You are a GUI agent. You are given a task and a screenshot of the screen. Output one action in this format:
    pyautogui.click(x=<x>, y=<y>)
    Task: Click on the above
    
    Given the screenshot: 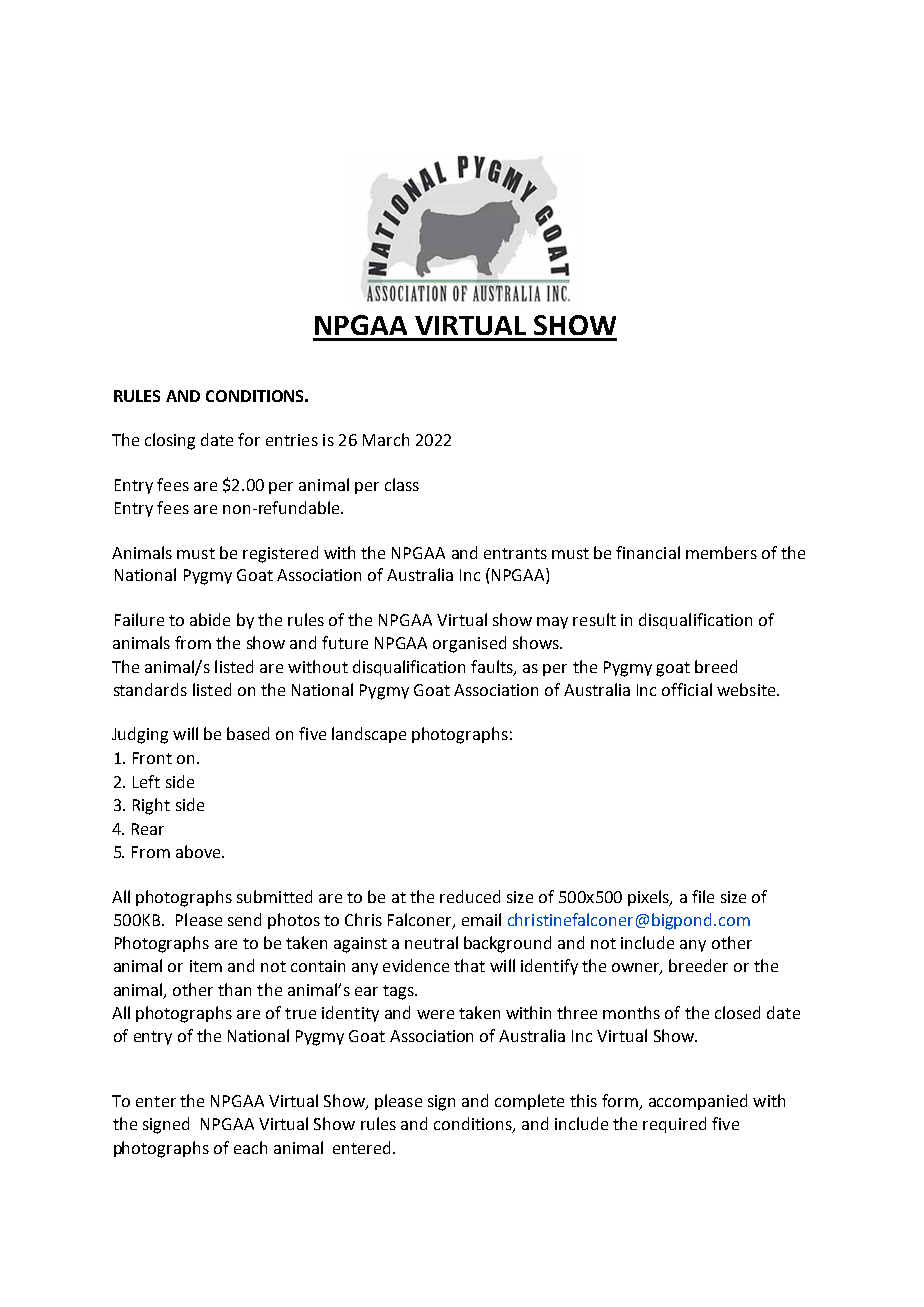 What is the action you would take?
    pyautogui.click(x=199, y=851)
